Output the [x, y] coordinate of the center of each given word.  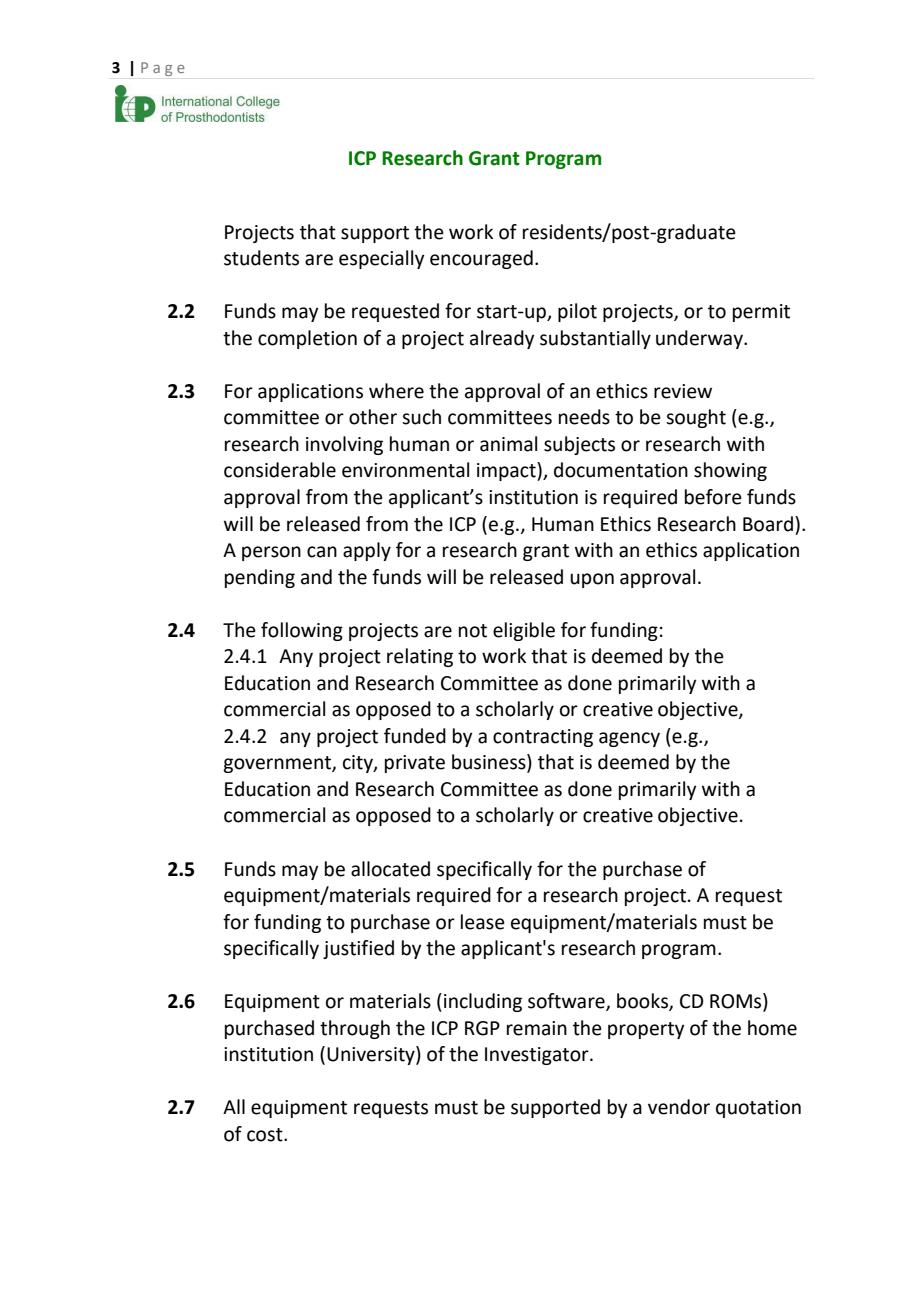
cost [266, 1135]
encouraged [481, 259]
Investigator [538, 1056]
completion [307, 339]
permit [761, 313]
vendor [679, 1107]
